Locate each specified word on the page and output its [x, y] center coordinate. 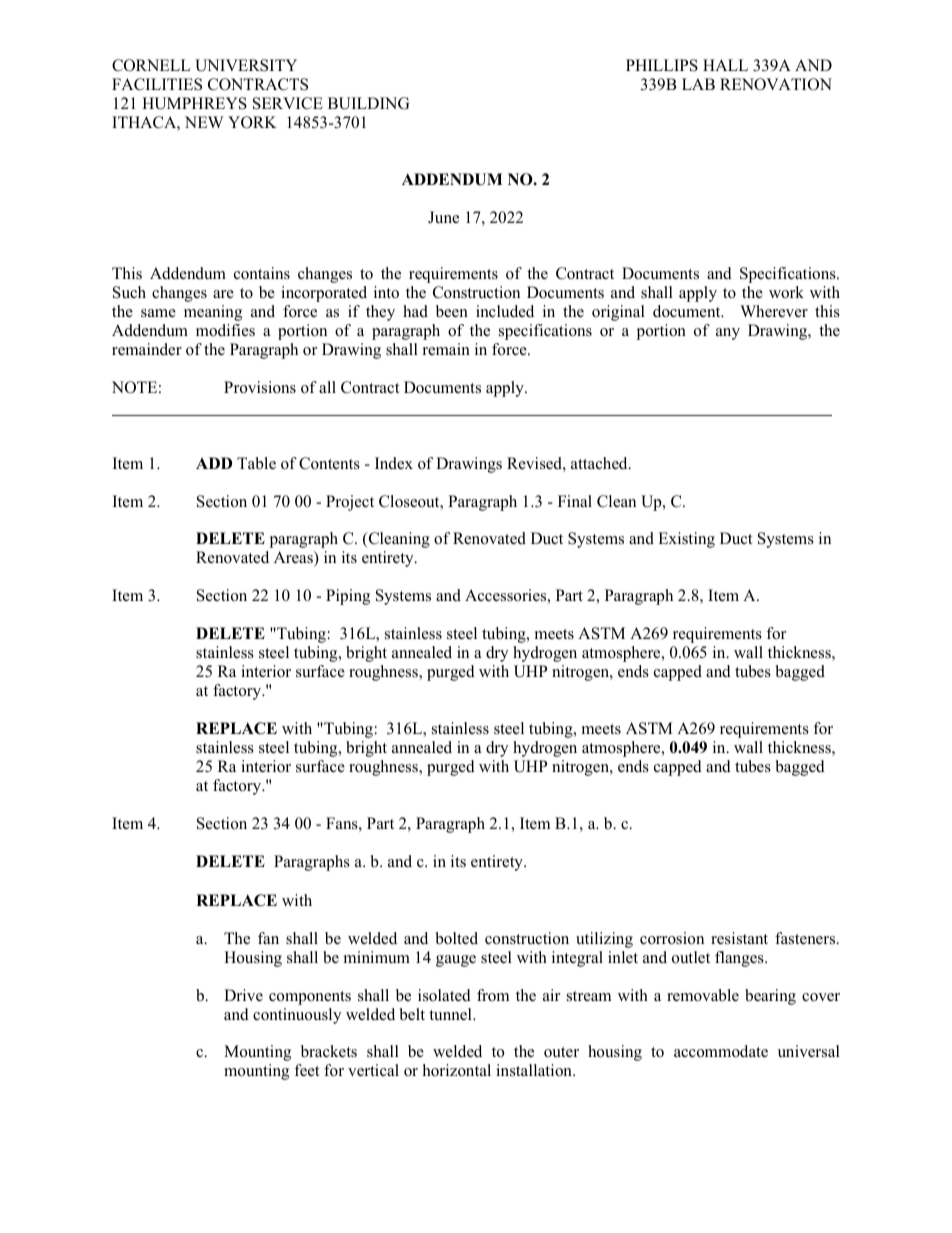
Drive [243, 995]
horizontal [457, 1070]
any [728, 334]
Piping [348, 597]
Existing [686, 540]
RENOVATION [776, 84]
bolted [457, 938]
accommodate [721, 1051]
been [452, 311]
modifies [225, 330]
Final [575, 501]
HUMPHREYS [194, 103]
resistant [739, 938]
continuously [297, 1016]
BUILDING [368, 103]
